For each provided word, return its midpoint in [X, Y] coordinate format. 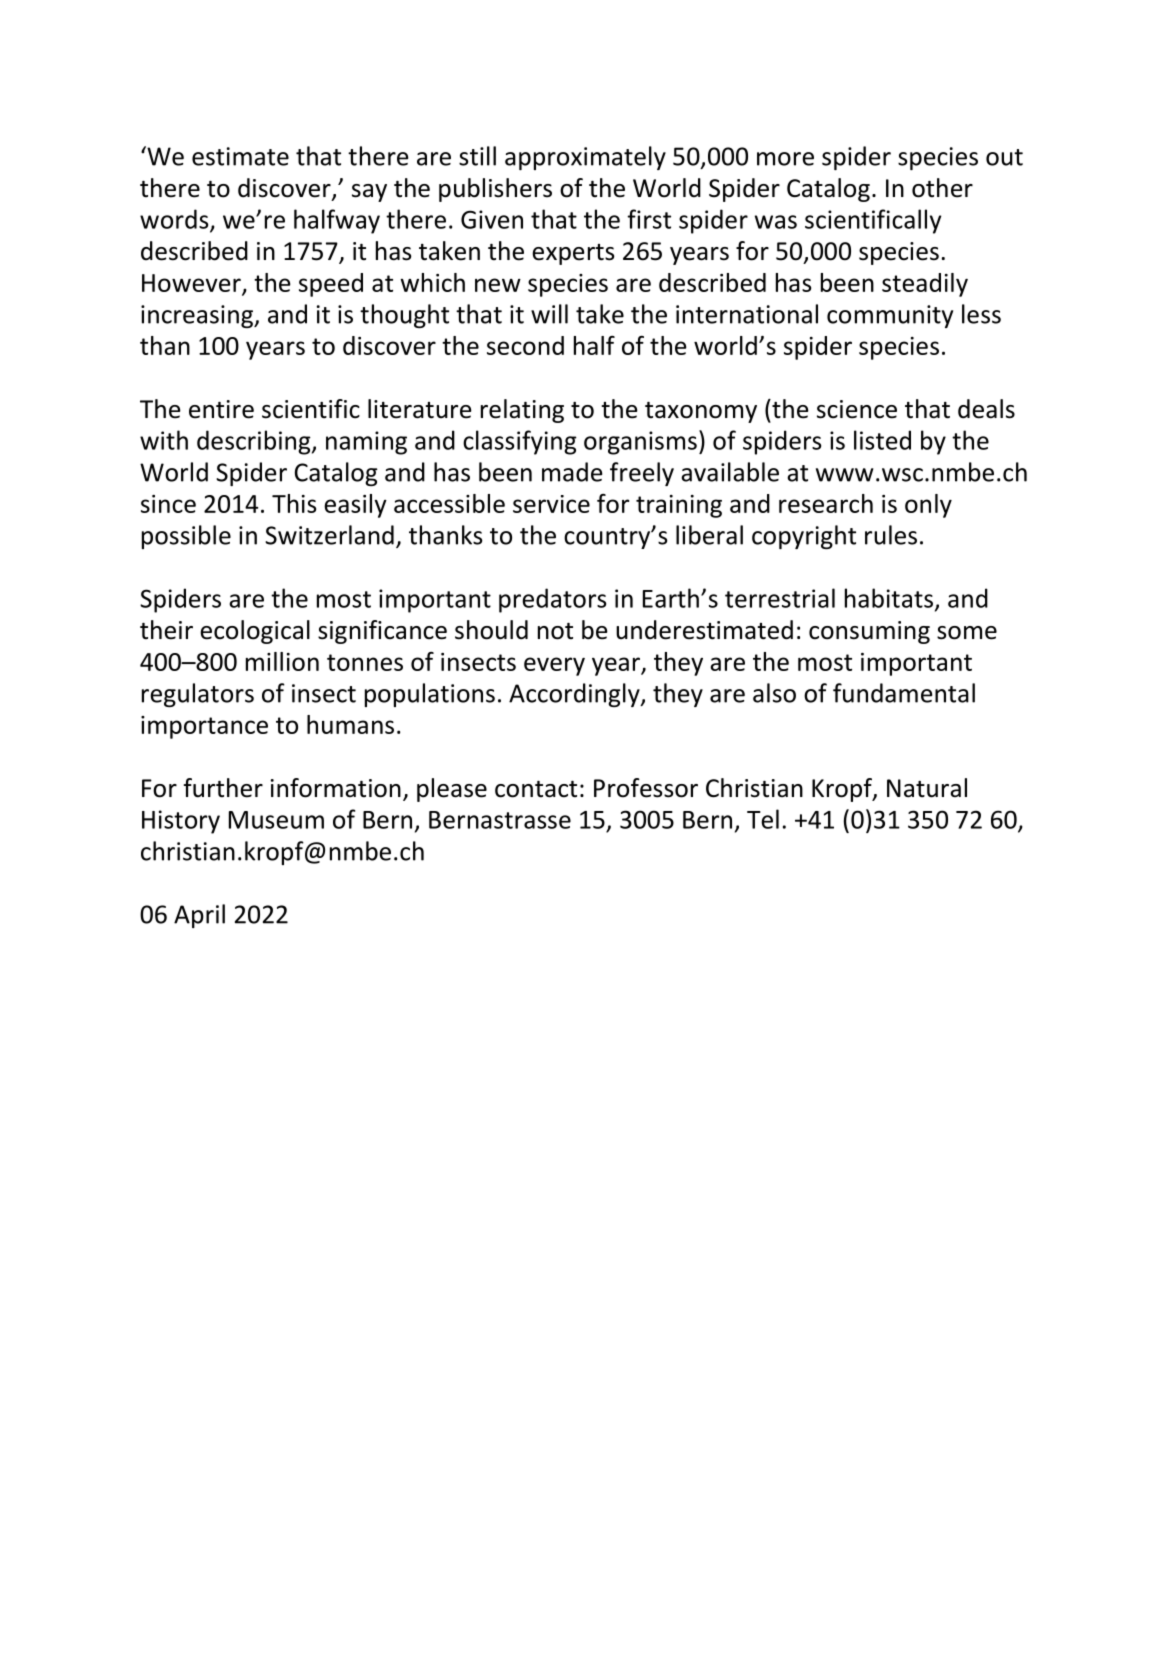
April [199, 916]
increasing [198, 316]
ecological [255, 632]
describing [255, 442]
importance [204, 727]
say [369, 193]
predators [552, 600]
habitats [889, 598]
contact [536, 789]
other [942, 188]
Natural [927, 788]
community [890, 316]
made [572, 472]
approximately [585, 158]
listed [882, 440]
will [549, 314]
